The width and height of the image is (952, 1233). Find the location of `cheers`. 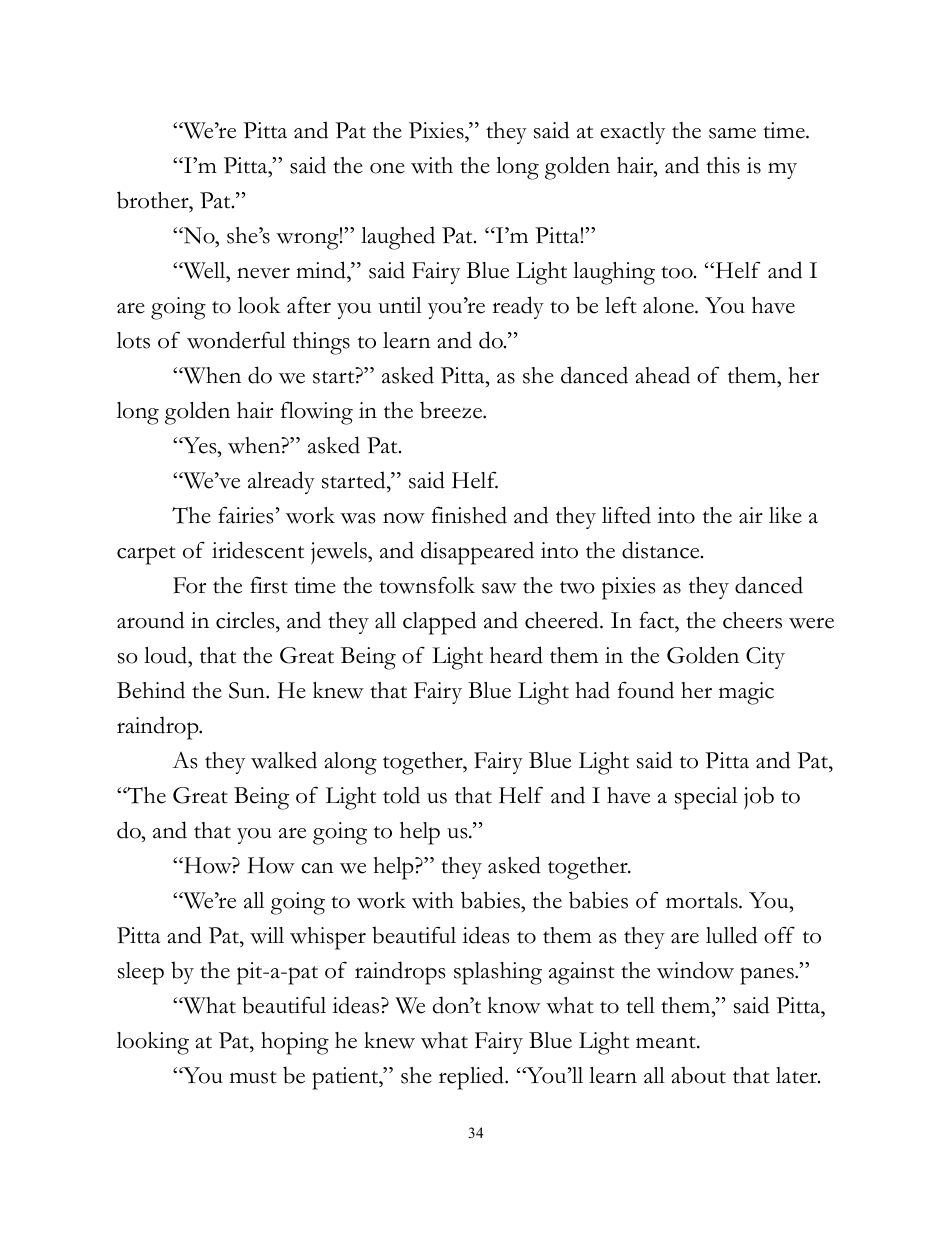

cheers is located at coordinates (752, 620).
